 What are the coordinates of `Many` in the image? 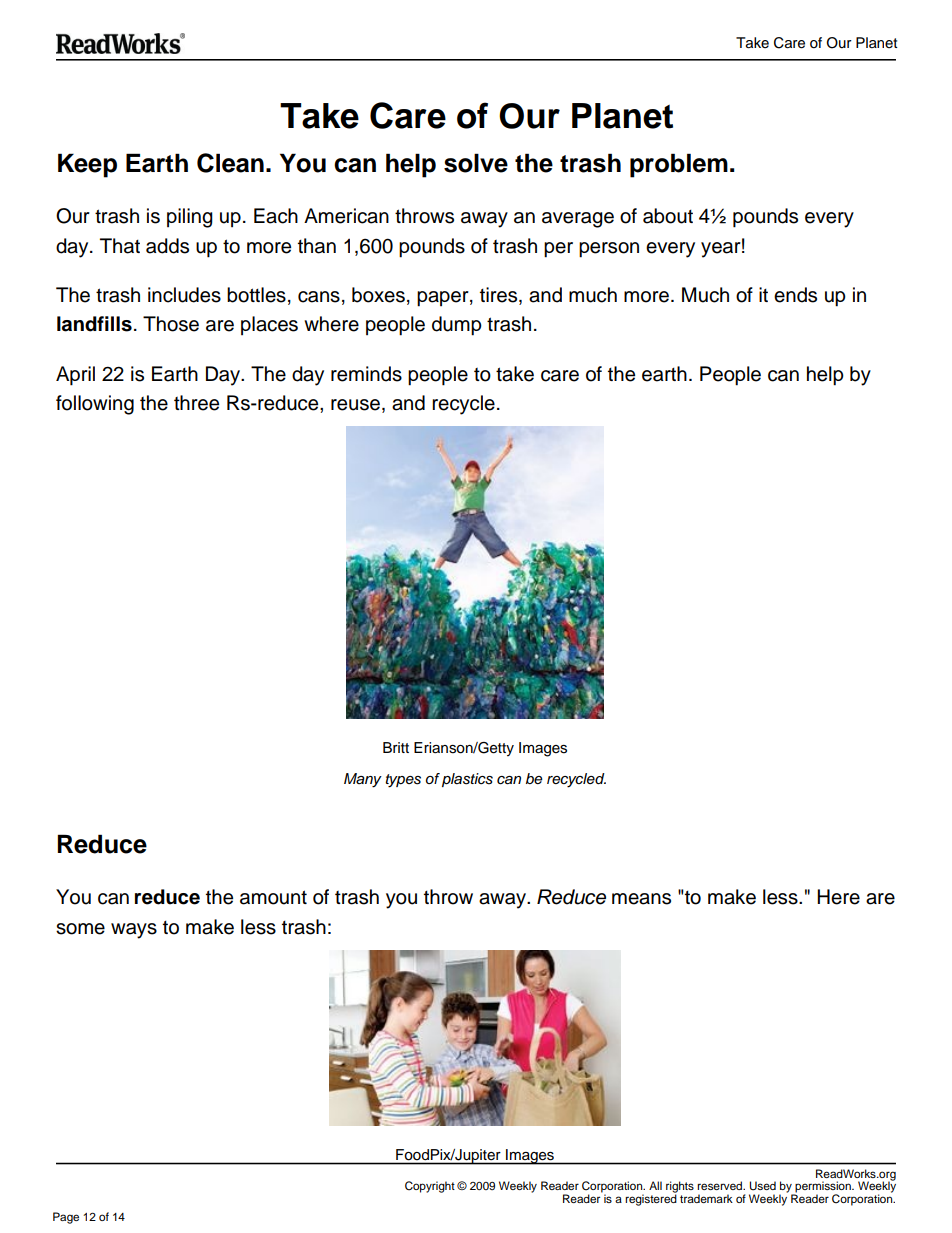 It's located at (363, 780).
